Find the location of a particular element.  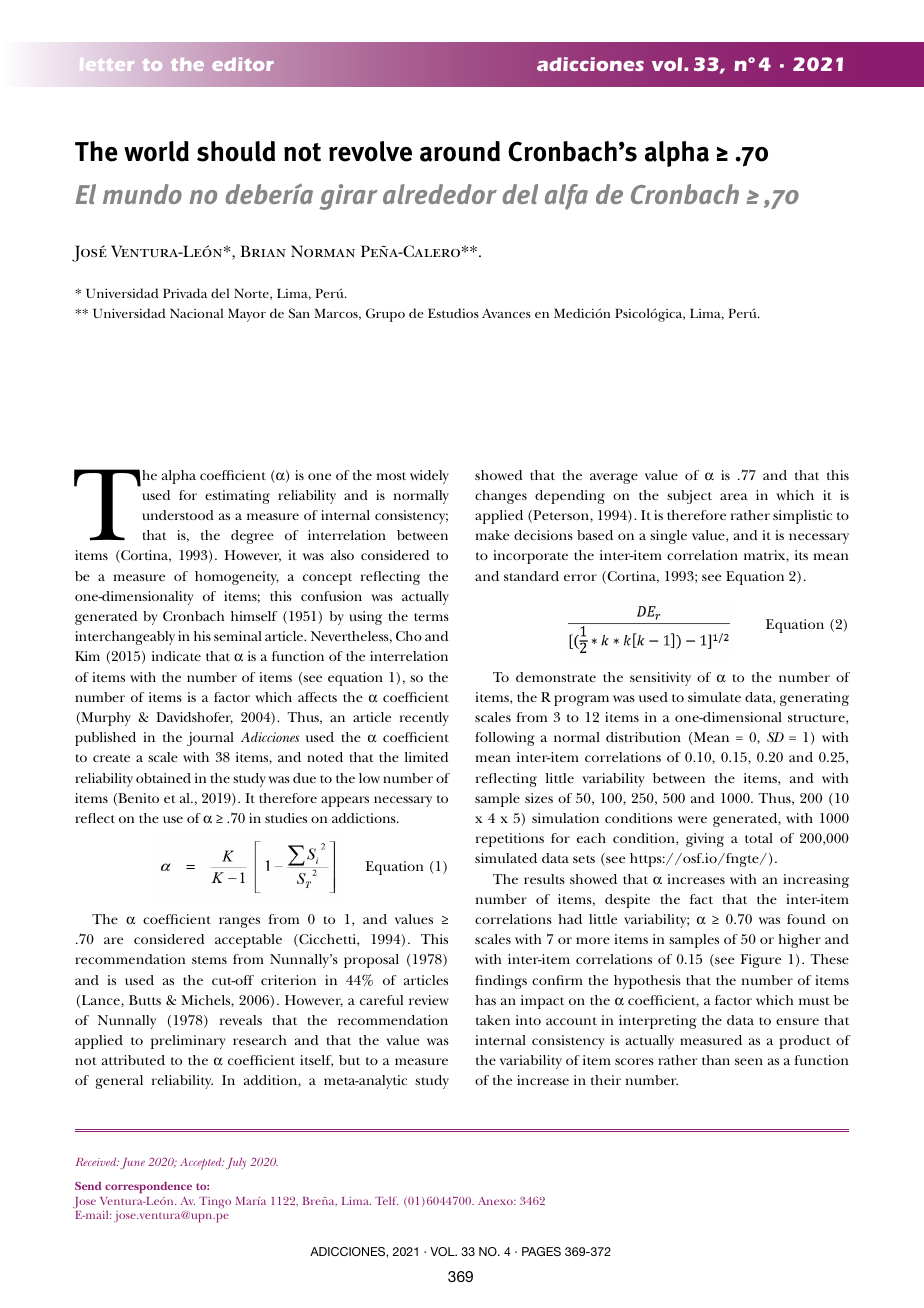

Nacional is located at coordinates (196, 313).
